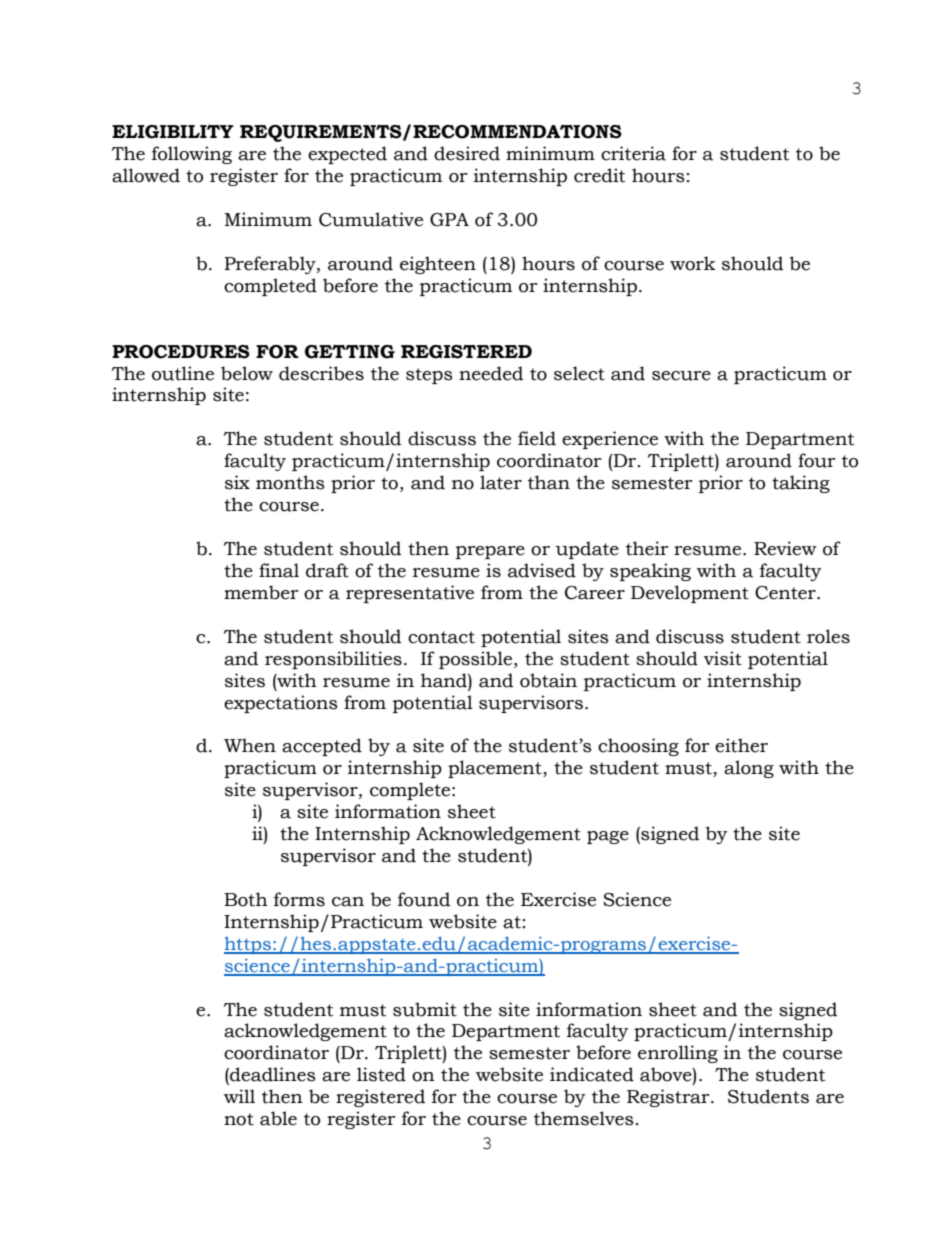 This screenshot has height=1233, width=952. What do you see at coordinates (669, 1098) in the screenshot?
I see `Registrar` at bounding box center [669, 1098].
